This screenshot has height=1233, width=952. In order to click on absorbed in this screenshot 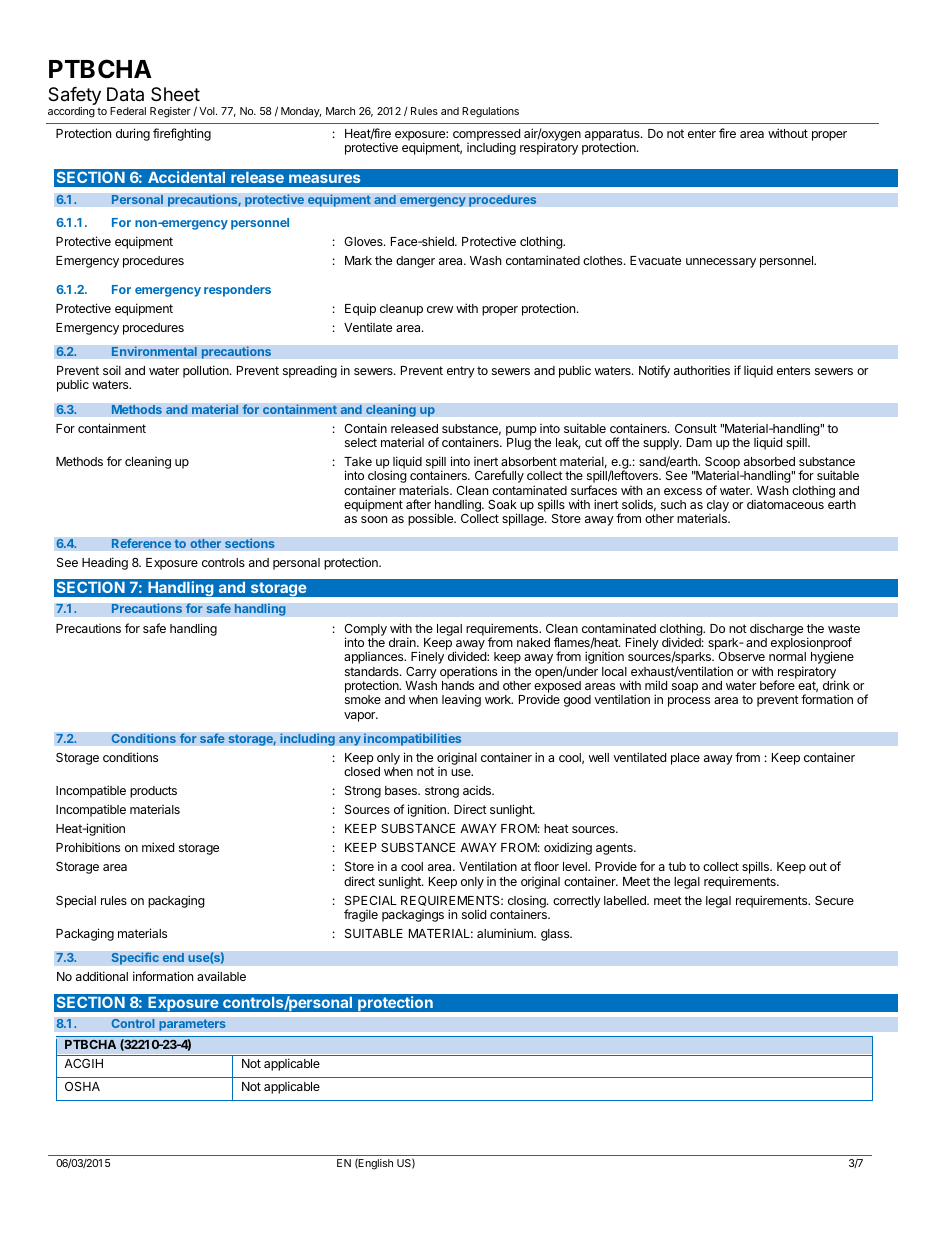, I will do `click(769, 461)`.
